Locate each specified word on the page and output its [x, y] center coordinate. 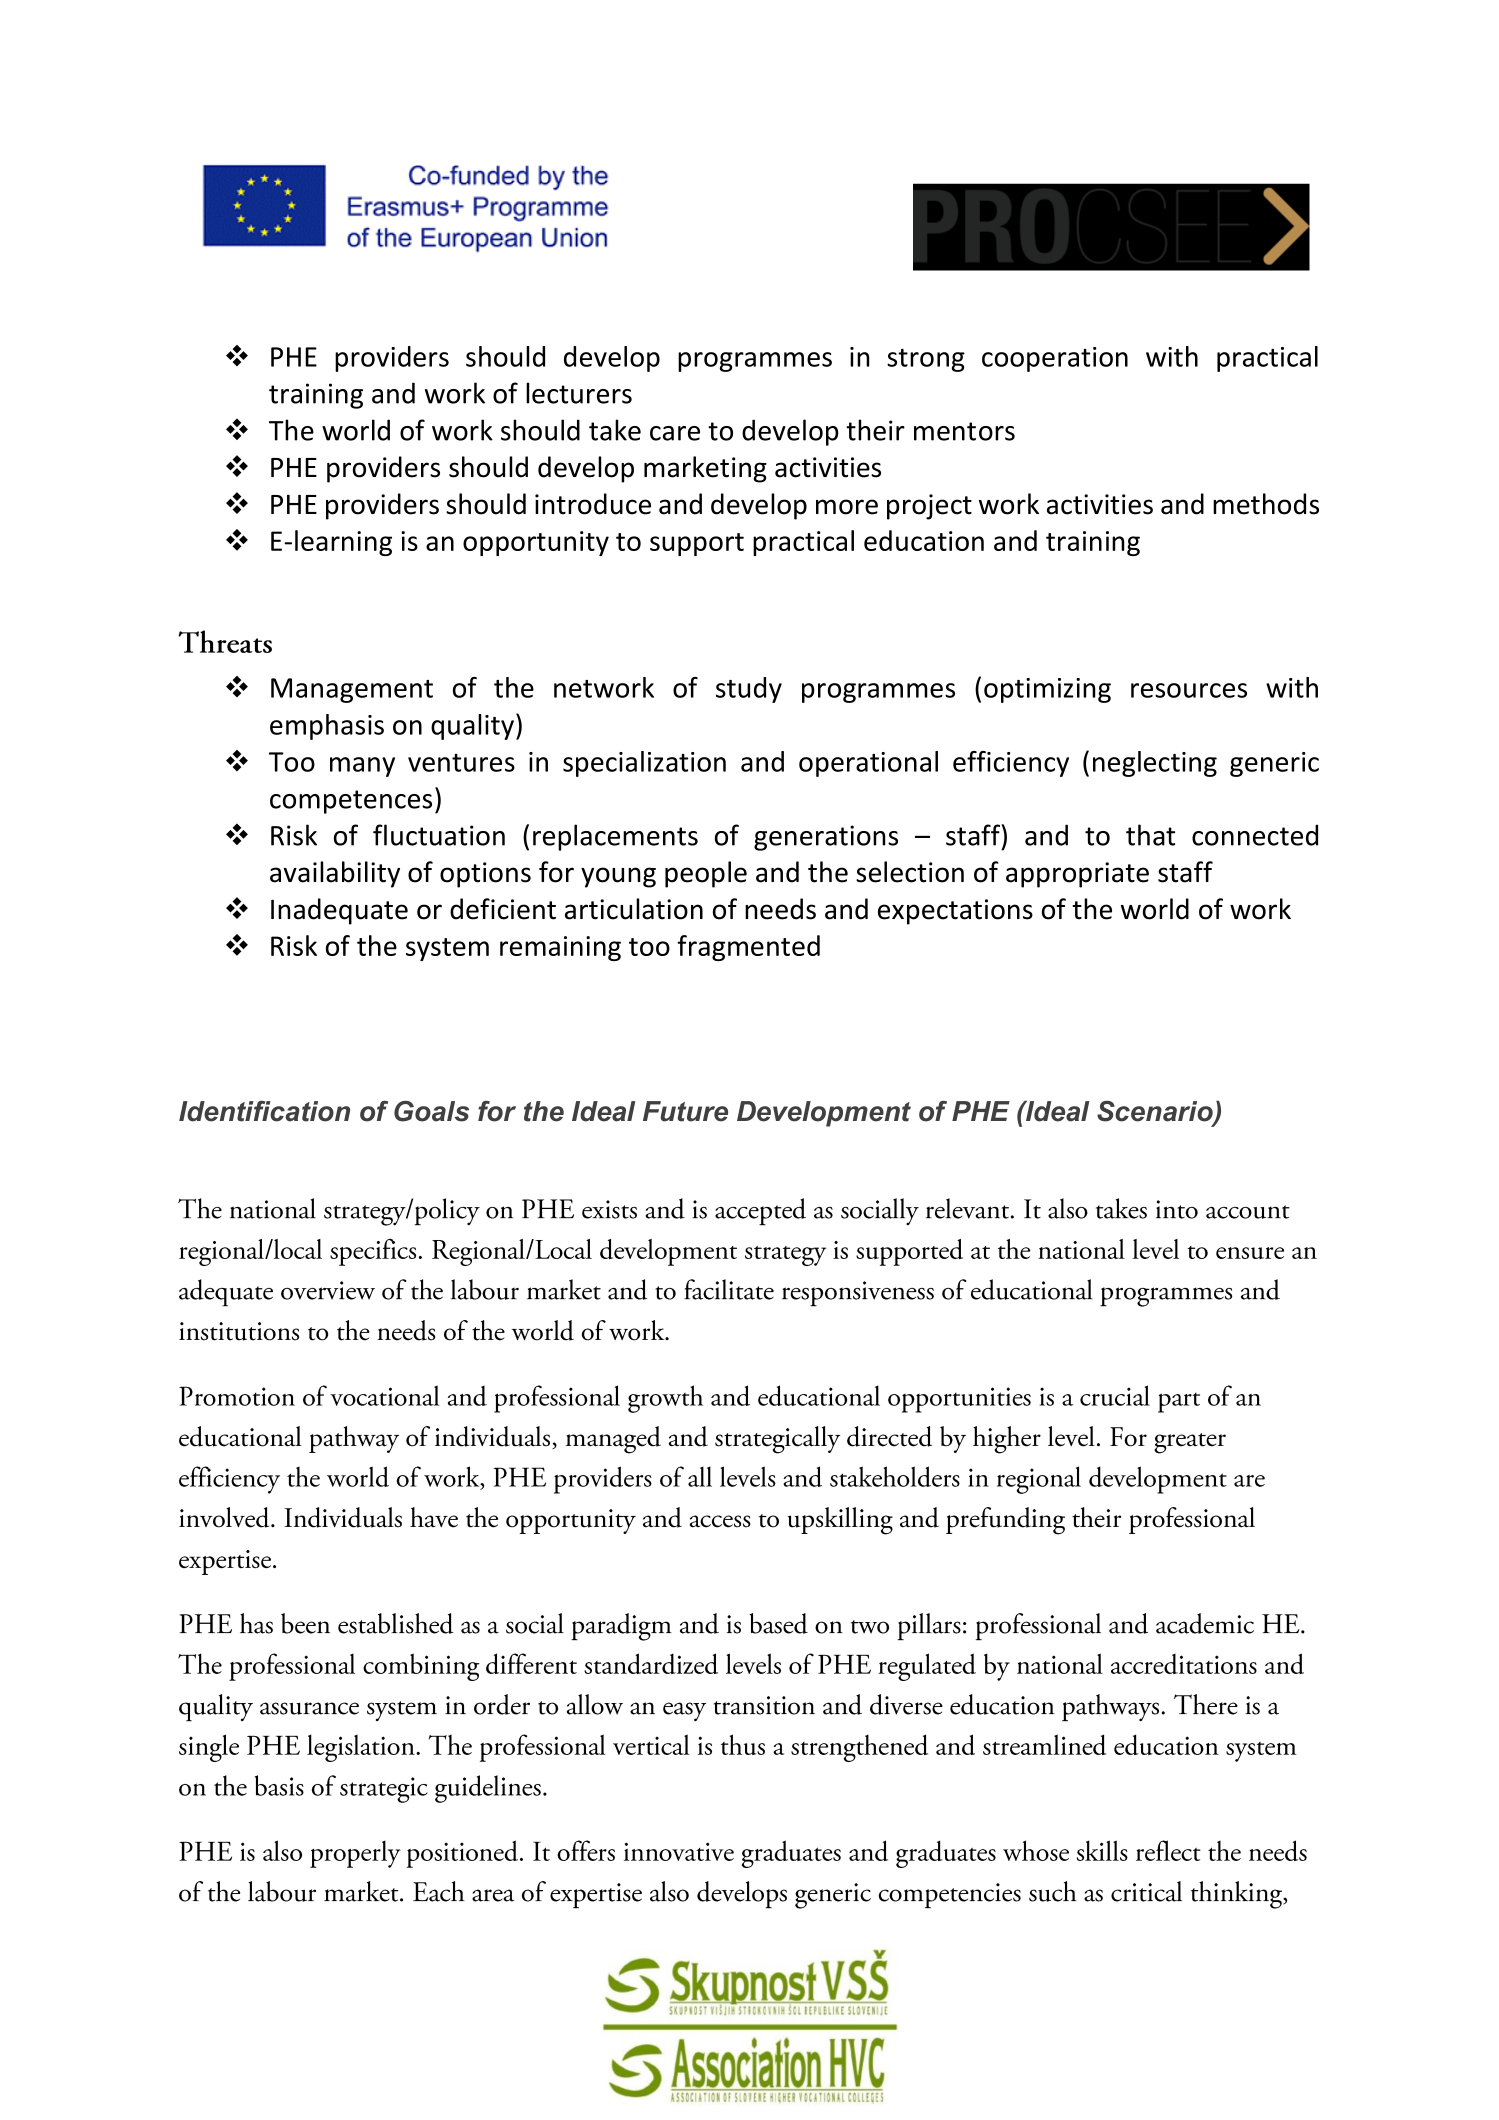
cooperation [1055, 359]
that [1150, 835]
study [749, 690]
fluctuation [439, 835]
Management [352, 690]
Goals [431, 1111]
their [875, 430]
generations [826, 838]
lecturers [579, 393]
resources [1189, 690]
